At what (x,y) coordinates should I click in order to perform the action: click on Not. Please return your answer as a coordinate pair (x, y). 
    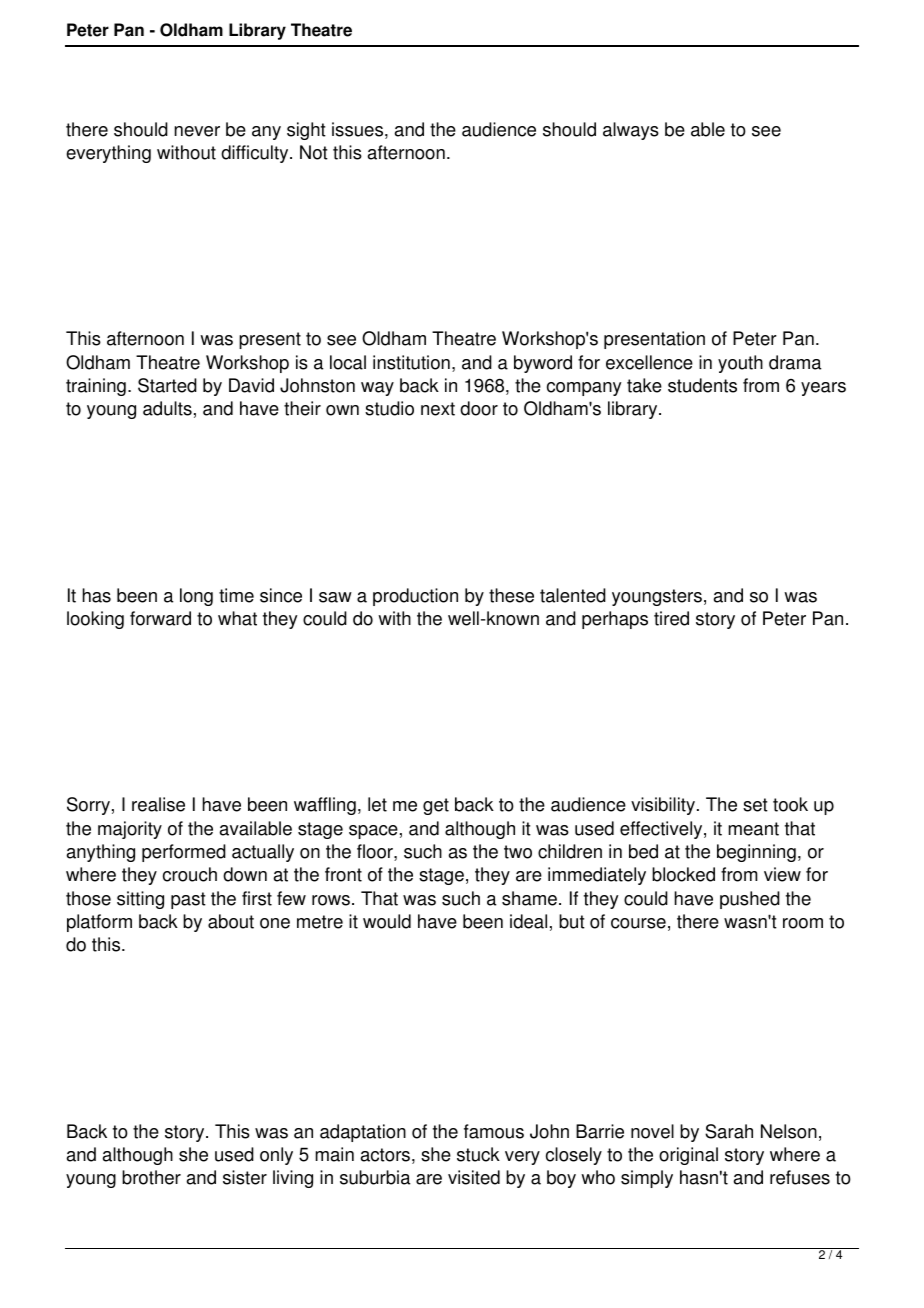
    Looking at the image, I should click on (314, 152).
